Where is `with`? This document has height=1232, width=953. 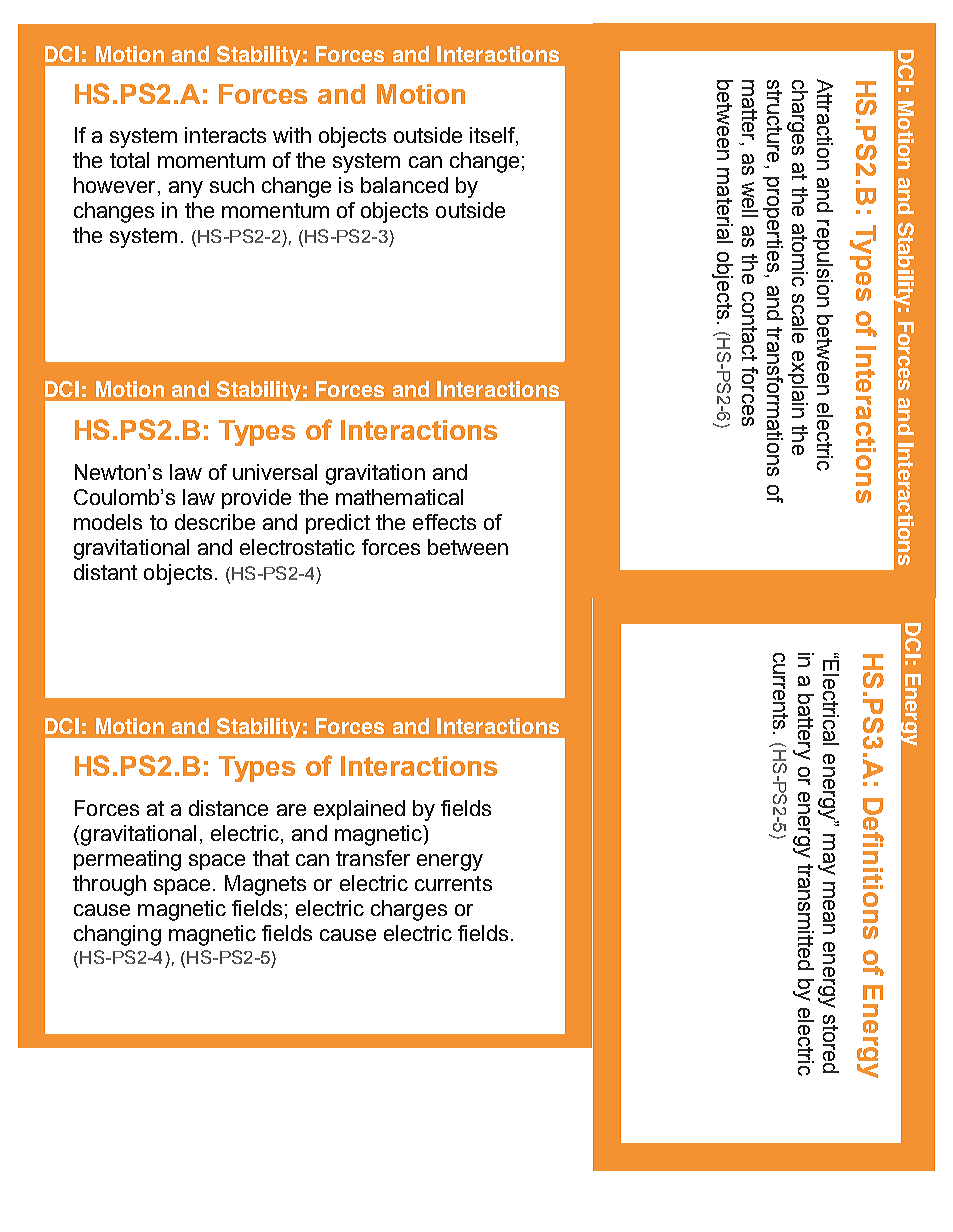 with is located at coordinates (292, 135).
